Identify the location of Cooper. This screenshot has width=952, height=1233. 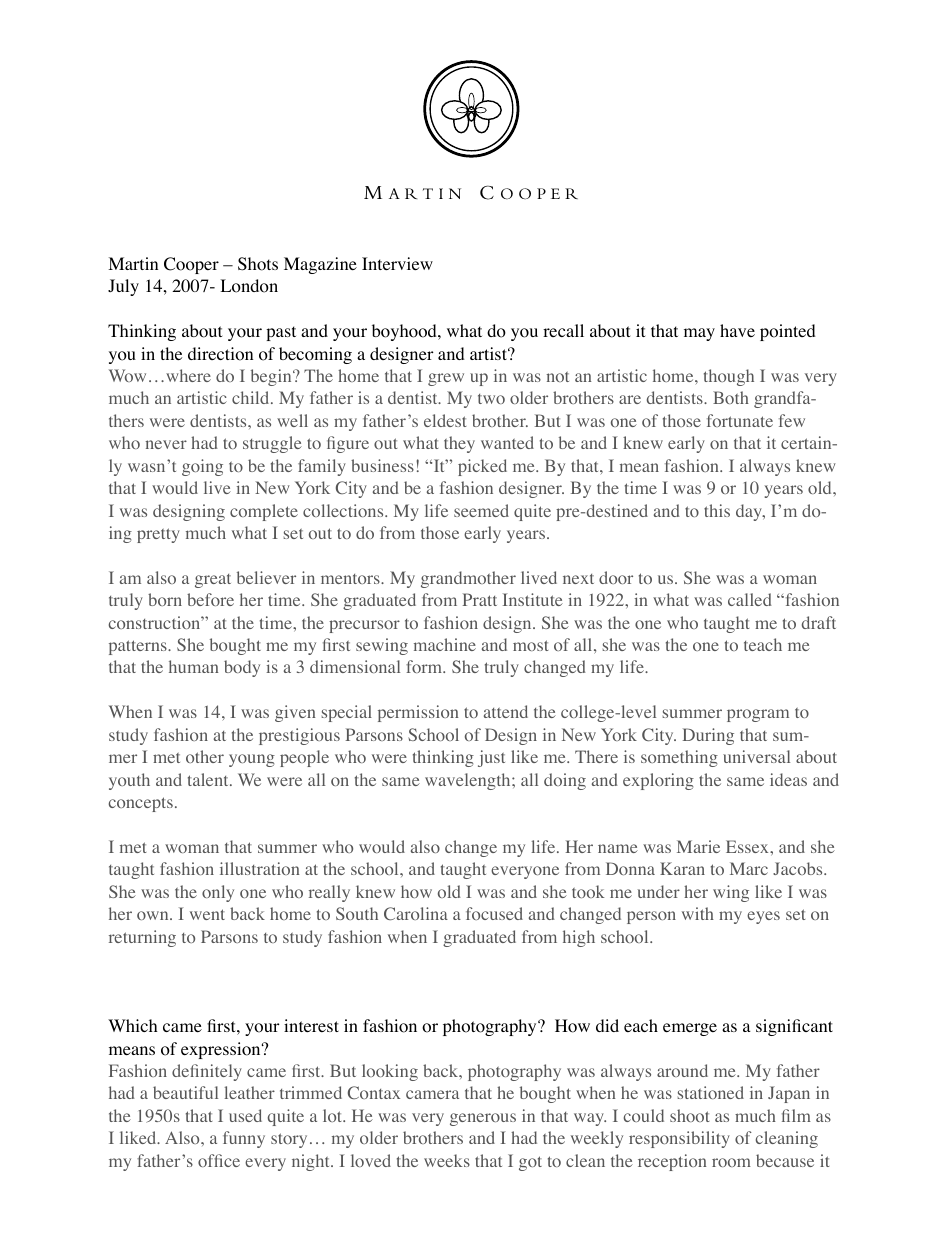
(191, 265).
